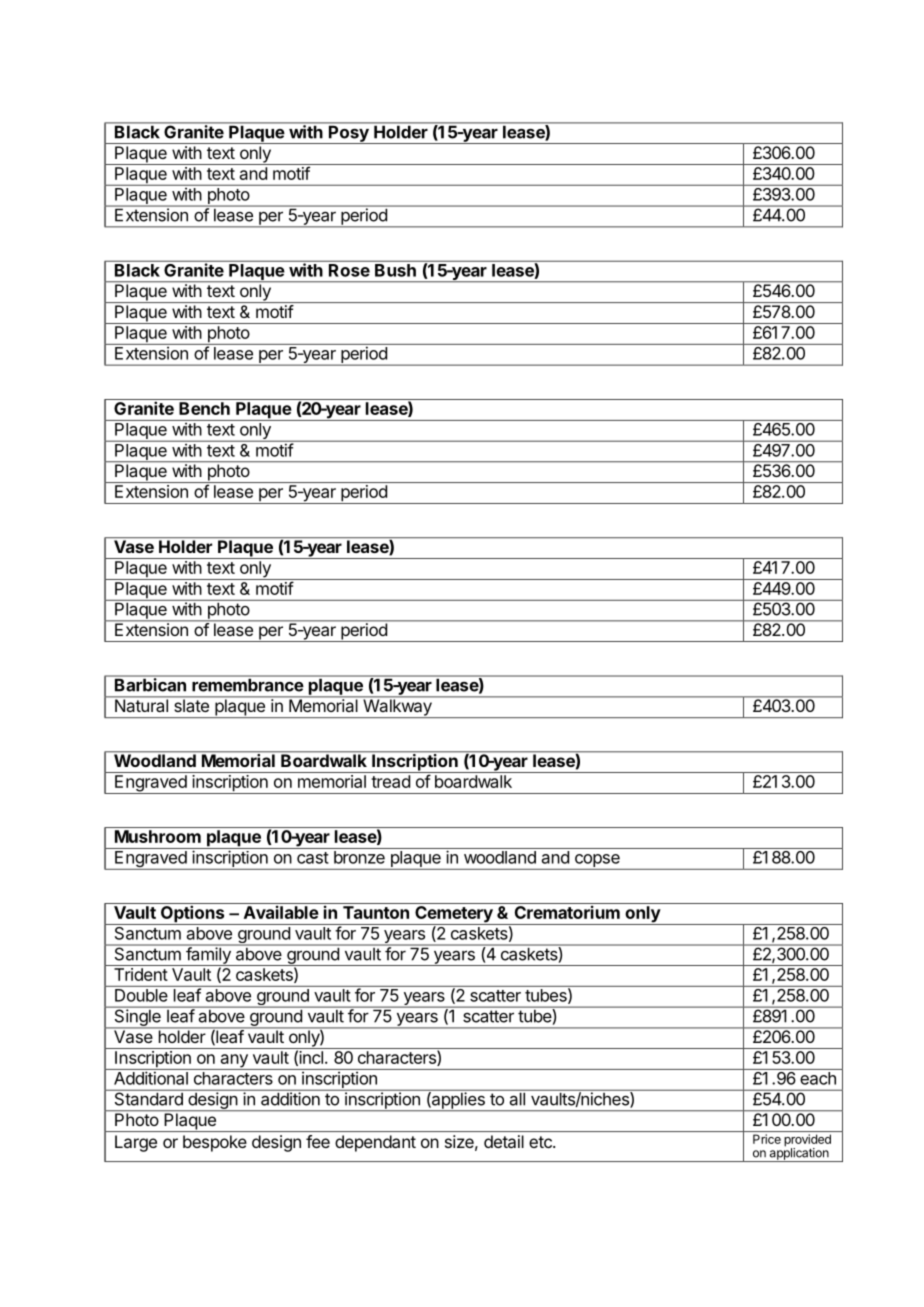 The image size is (924, 1307). I want to click on Taunton, so click(376, 912).
